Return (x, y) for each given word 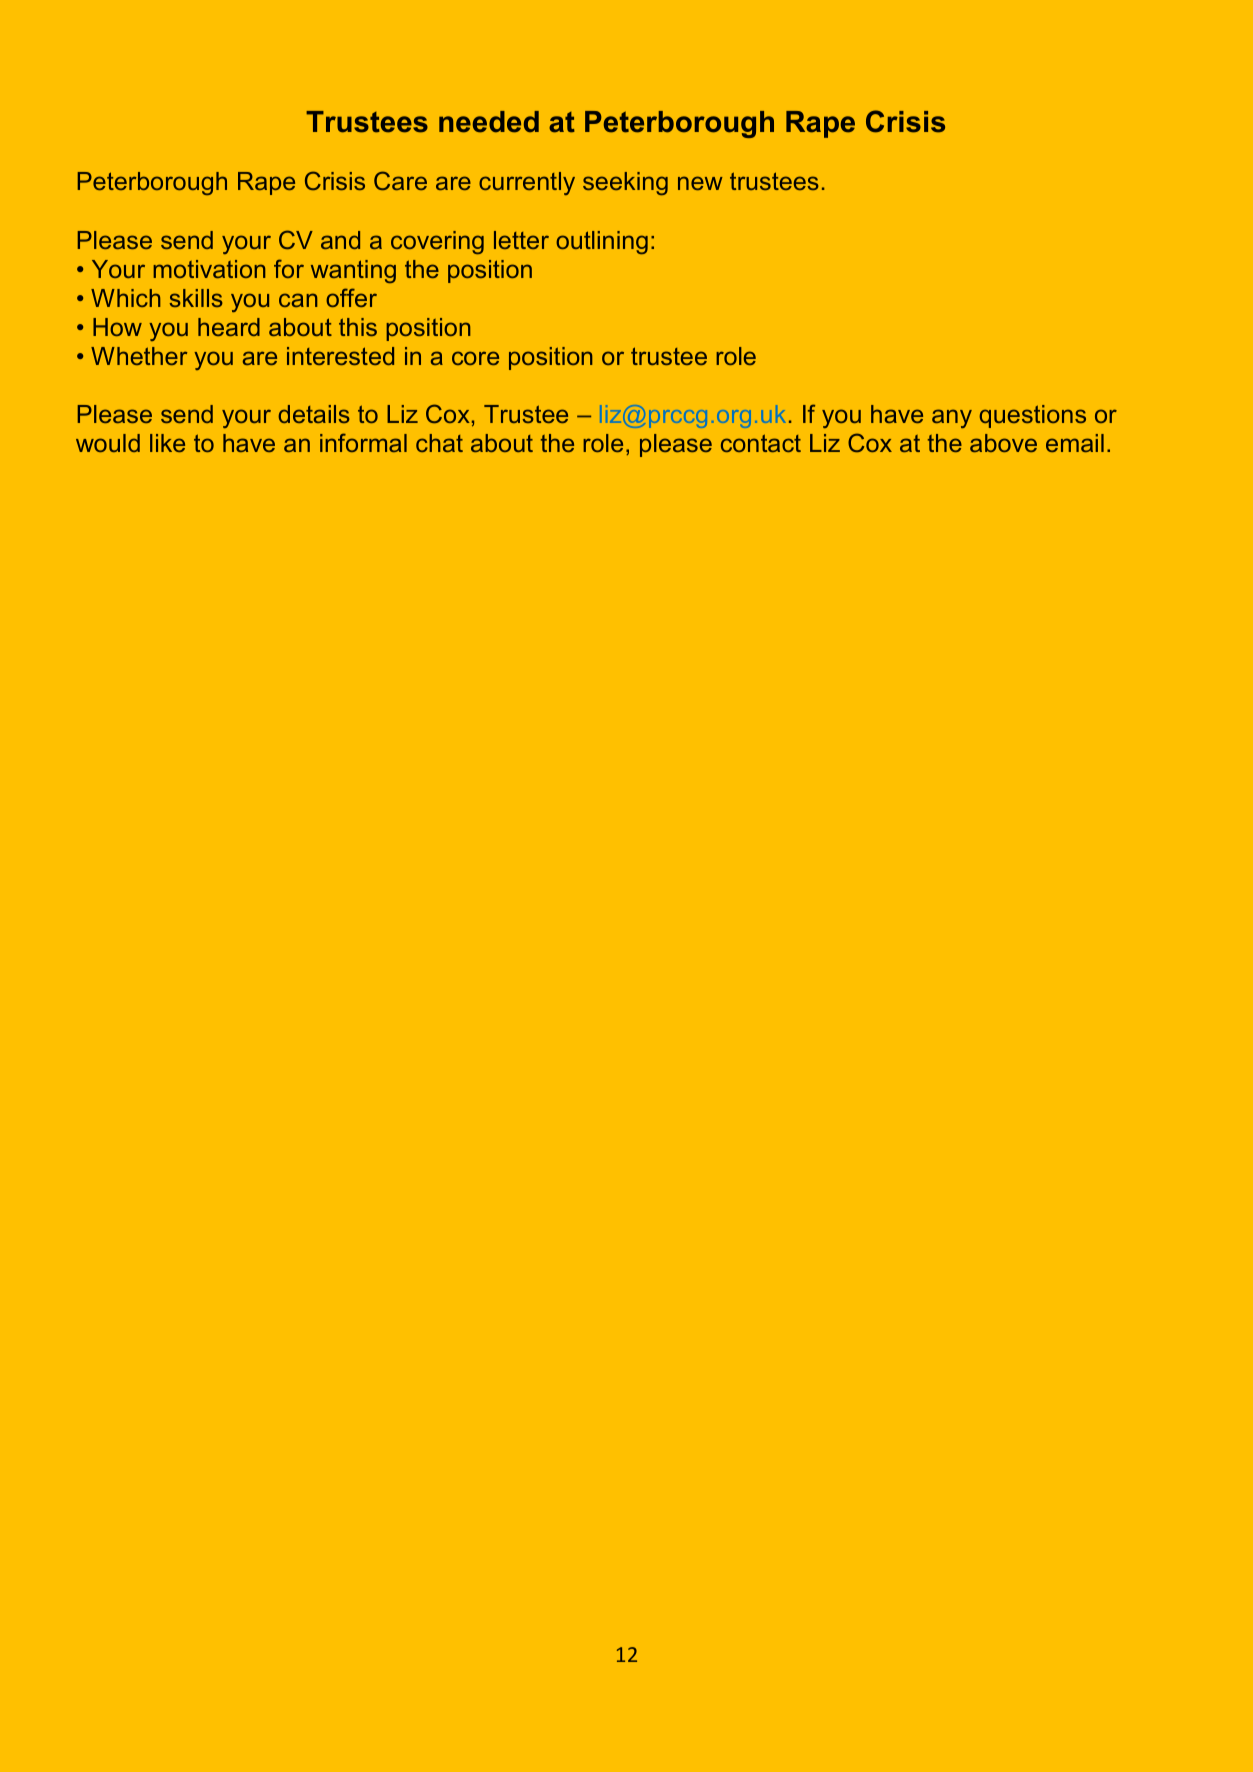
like (167, 443)
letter (521, 240)
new (700, 183)
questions (1032, 416)
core (475, 358)
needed (489, 122)
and (340, 240)
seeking (625, 183)
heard (229, 327)
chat (439, 443)
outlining (602, 242)
